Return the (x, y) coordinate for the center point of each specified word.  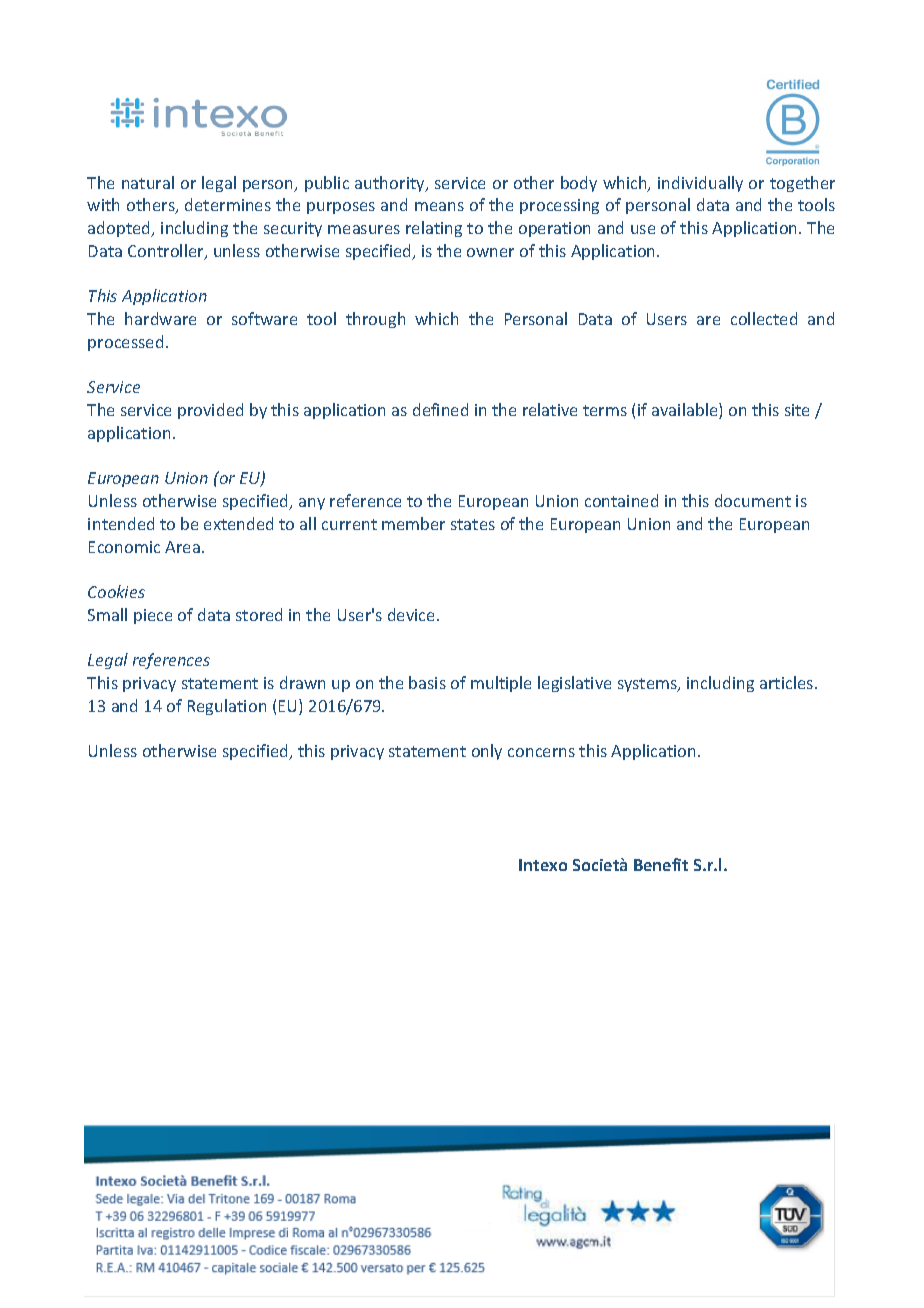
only (487, 752)
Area (182, 547)
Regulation (227, 707)
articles (788, 682)
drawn (302, 682)
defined (440, 409)
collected (764, 318)
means (439, 206)
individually (700, 184)
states (473, 524)
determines (228, 204)
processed (125, 343)
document (753, 500)
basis (427, 682)
